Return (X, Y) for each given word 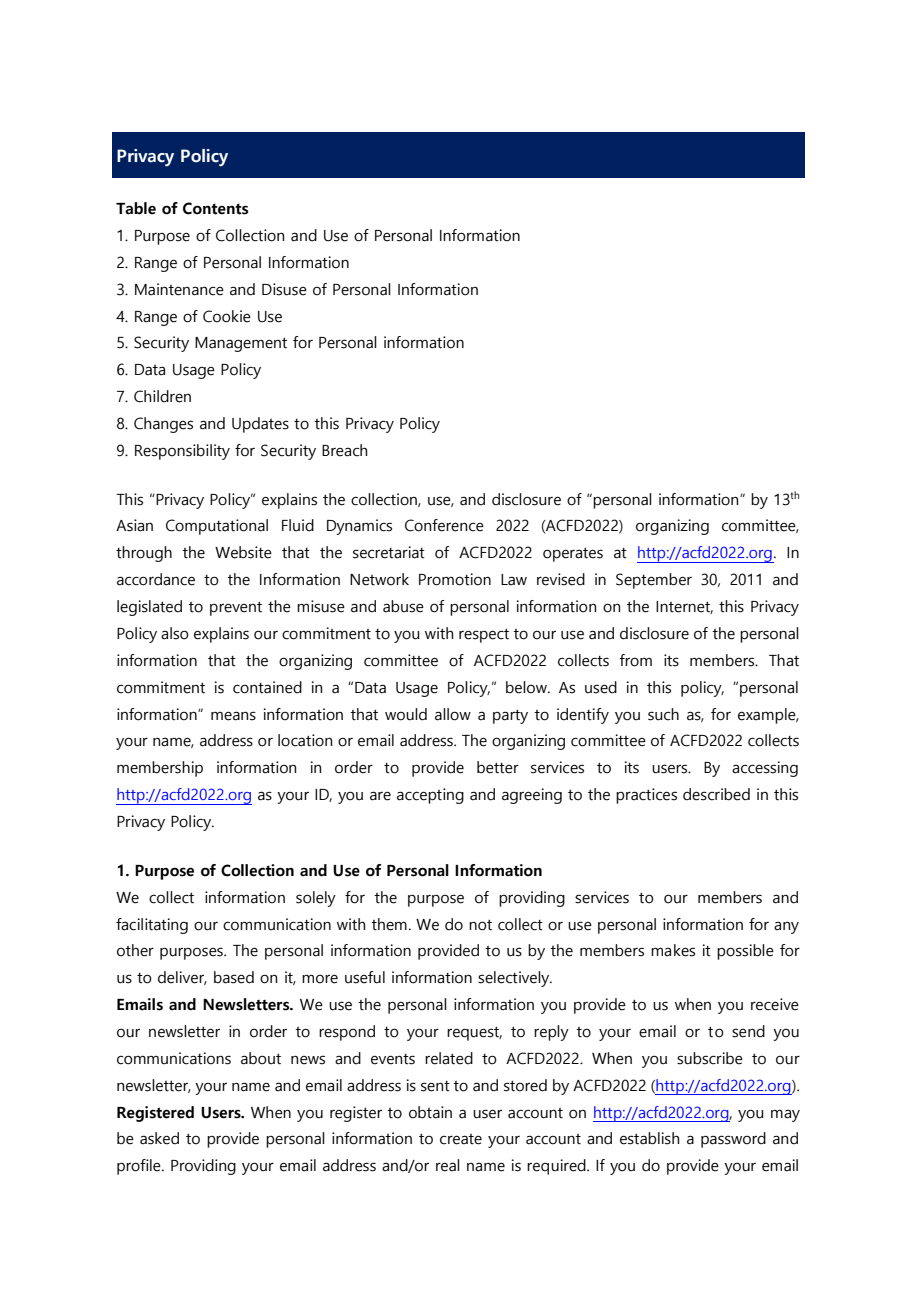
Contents (215, 208)
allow (453, 714)
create (461, 1139)
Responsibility (182, 452)
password (733, 1140)
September (654, 581)
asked (159, 1138)
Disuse (284, 289)
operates (573, 554)
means (233, 716)
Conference (444, 525)
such (663, 714)
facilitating (152, 926)
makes (673, 950)
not (480, 925)
